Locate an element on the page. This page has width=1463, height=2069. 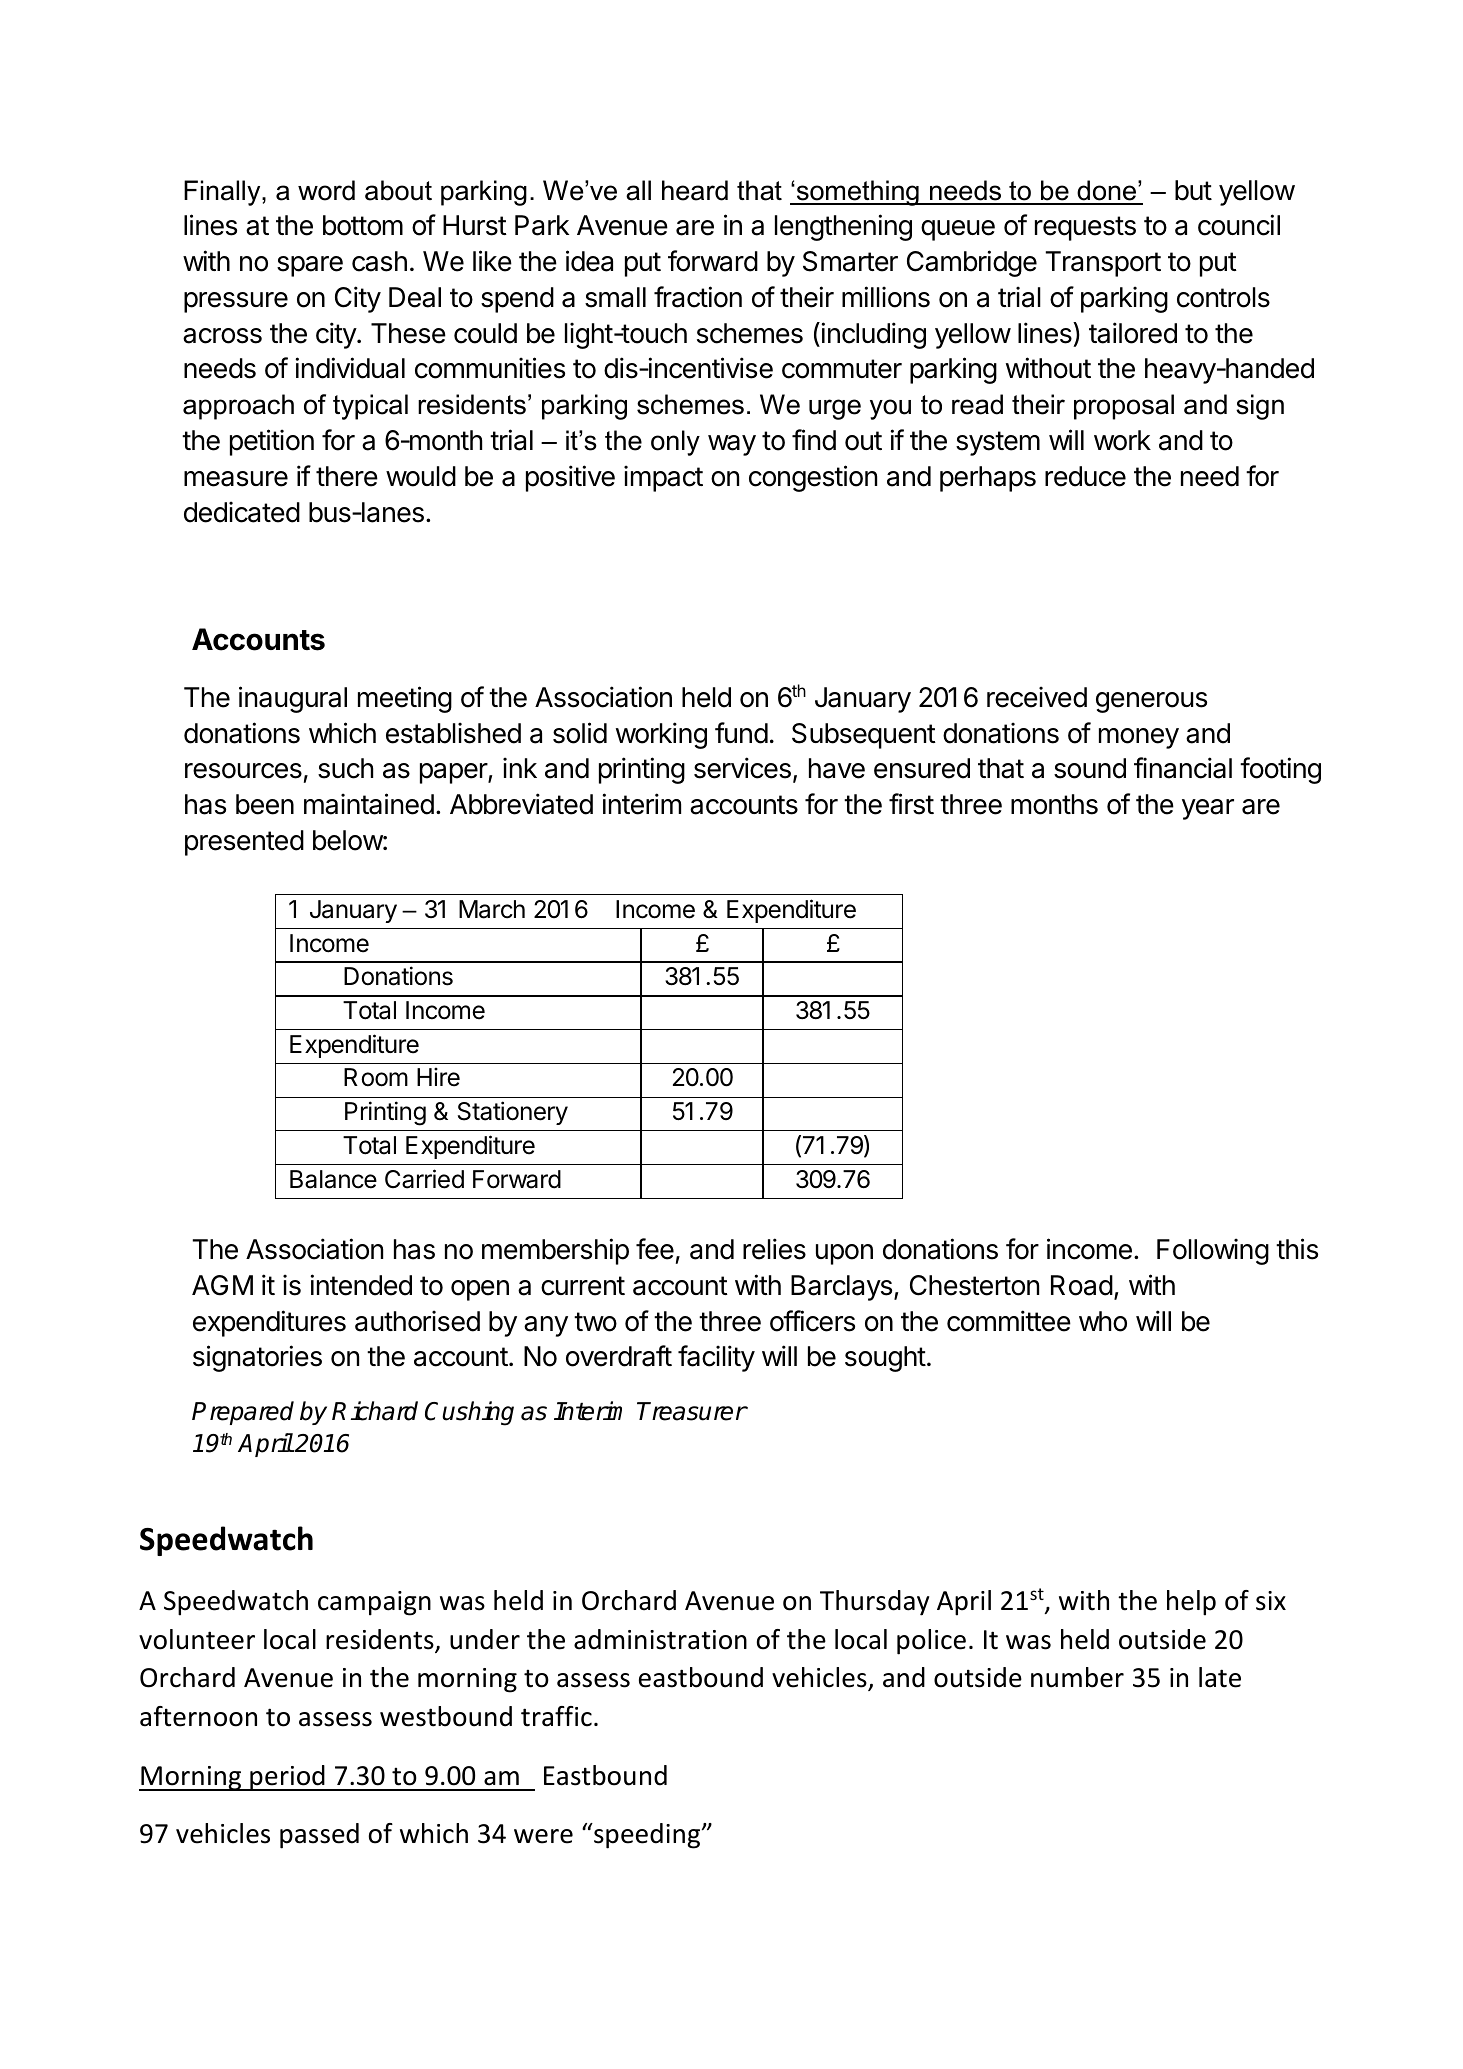
inaugural is located at coordinates (293, 699).
